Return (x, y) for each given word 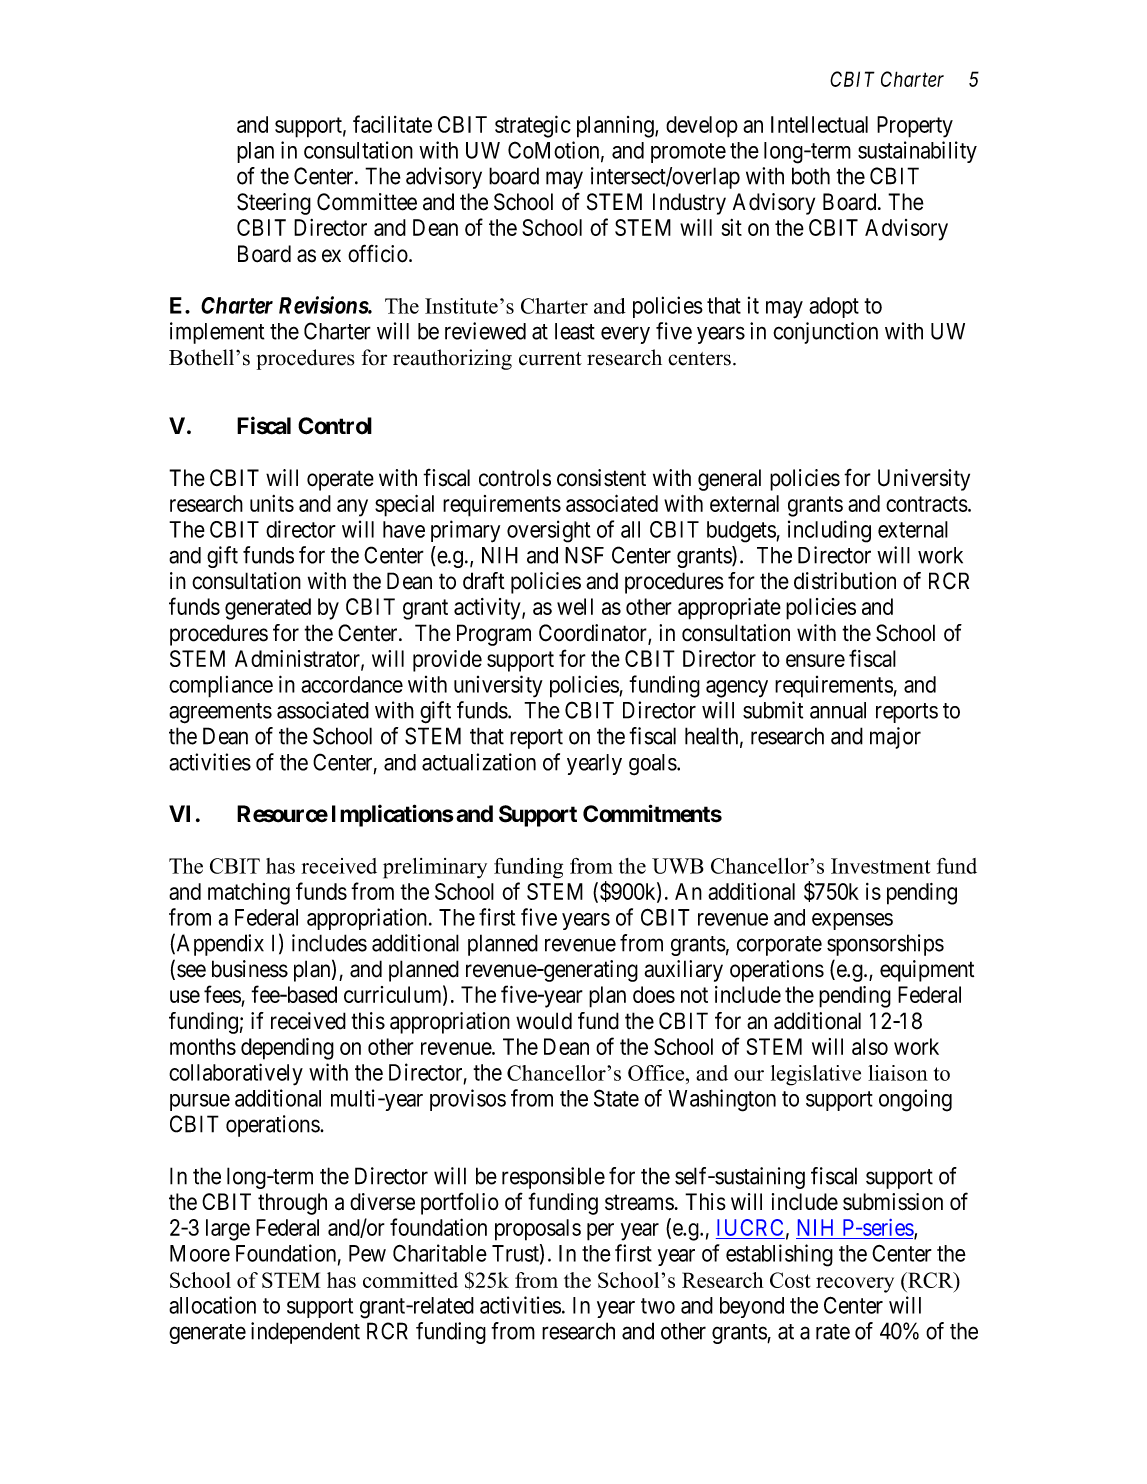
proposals (538, 1230)
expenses (852, 921)
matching (249, 894)
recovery (855, 1285)
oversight (548, 531)
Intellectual (819, 124)
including (829, 531)
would (544, 1021)
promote (688, 153)
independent (305, 1333)
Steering (274, 204)
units (272, 503)
